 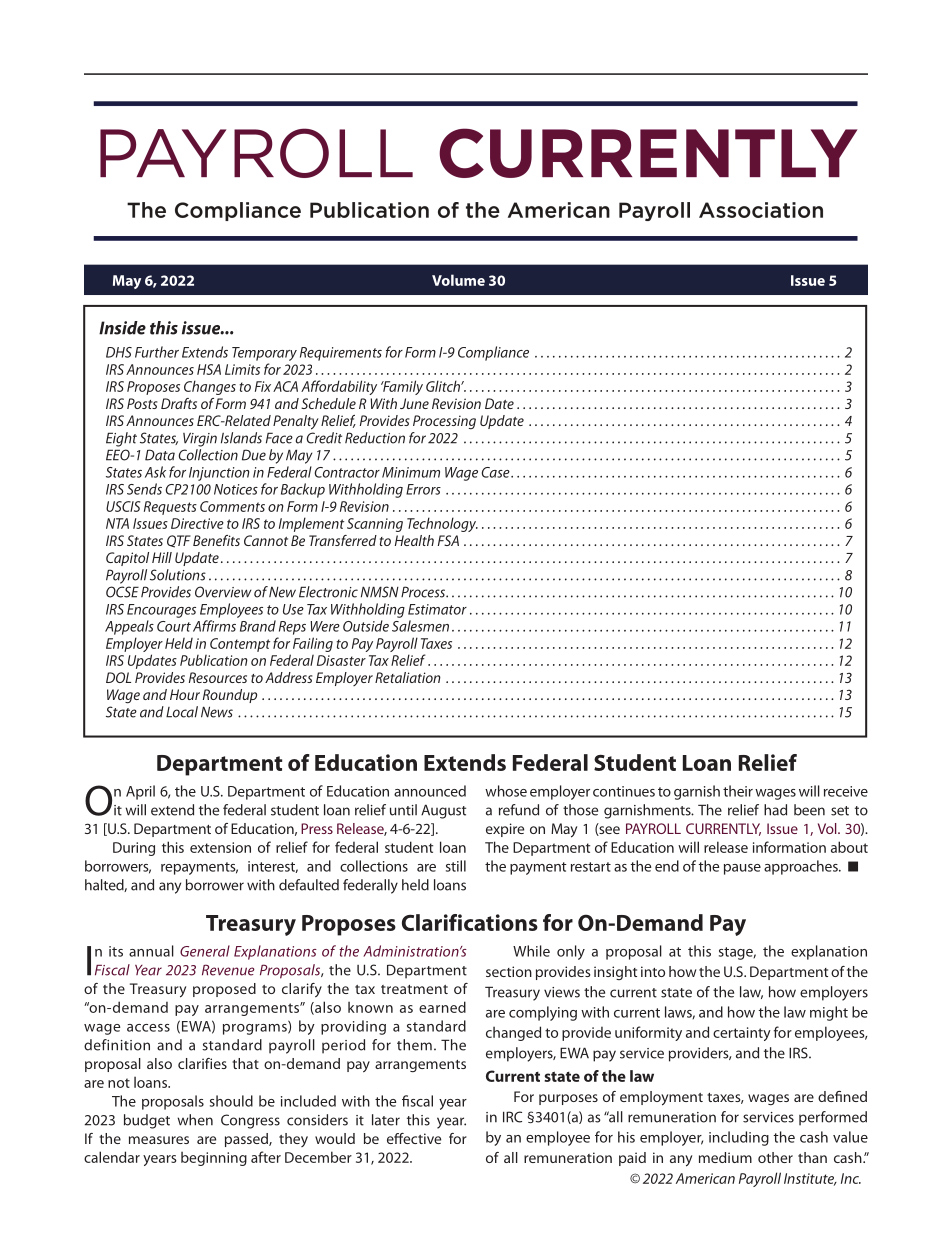 I want to click on Clarifications, so click(x=470, y=922).
